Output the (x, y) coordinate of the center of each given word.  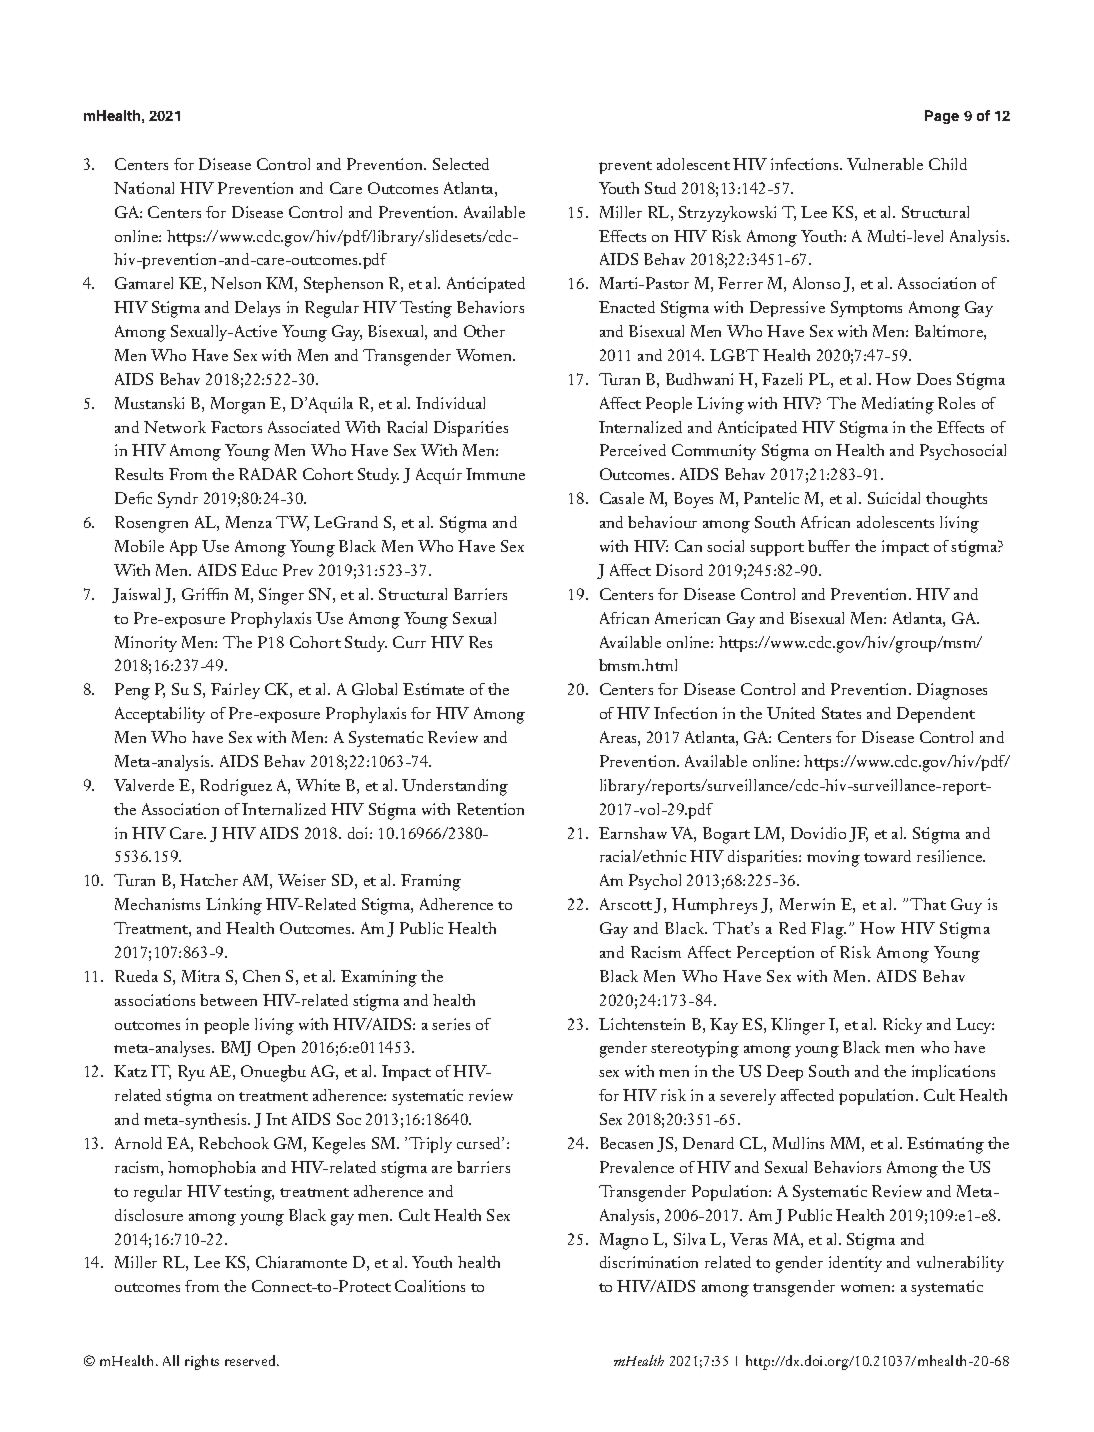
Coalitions (430, 1286)
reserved (251, 1360)
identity (855, 1264)
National (144, 188)
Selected (461, 164)
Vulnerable (885, 164)
